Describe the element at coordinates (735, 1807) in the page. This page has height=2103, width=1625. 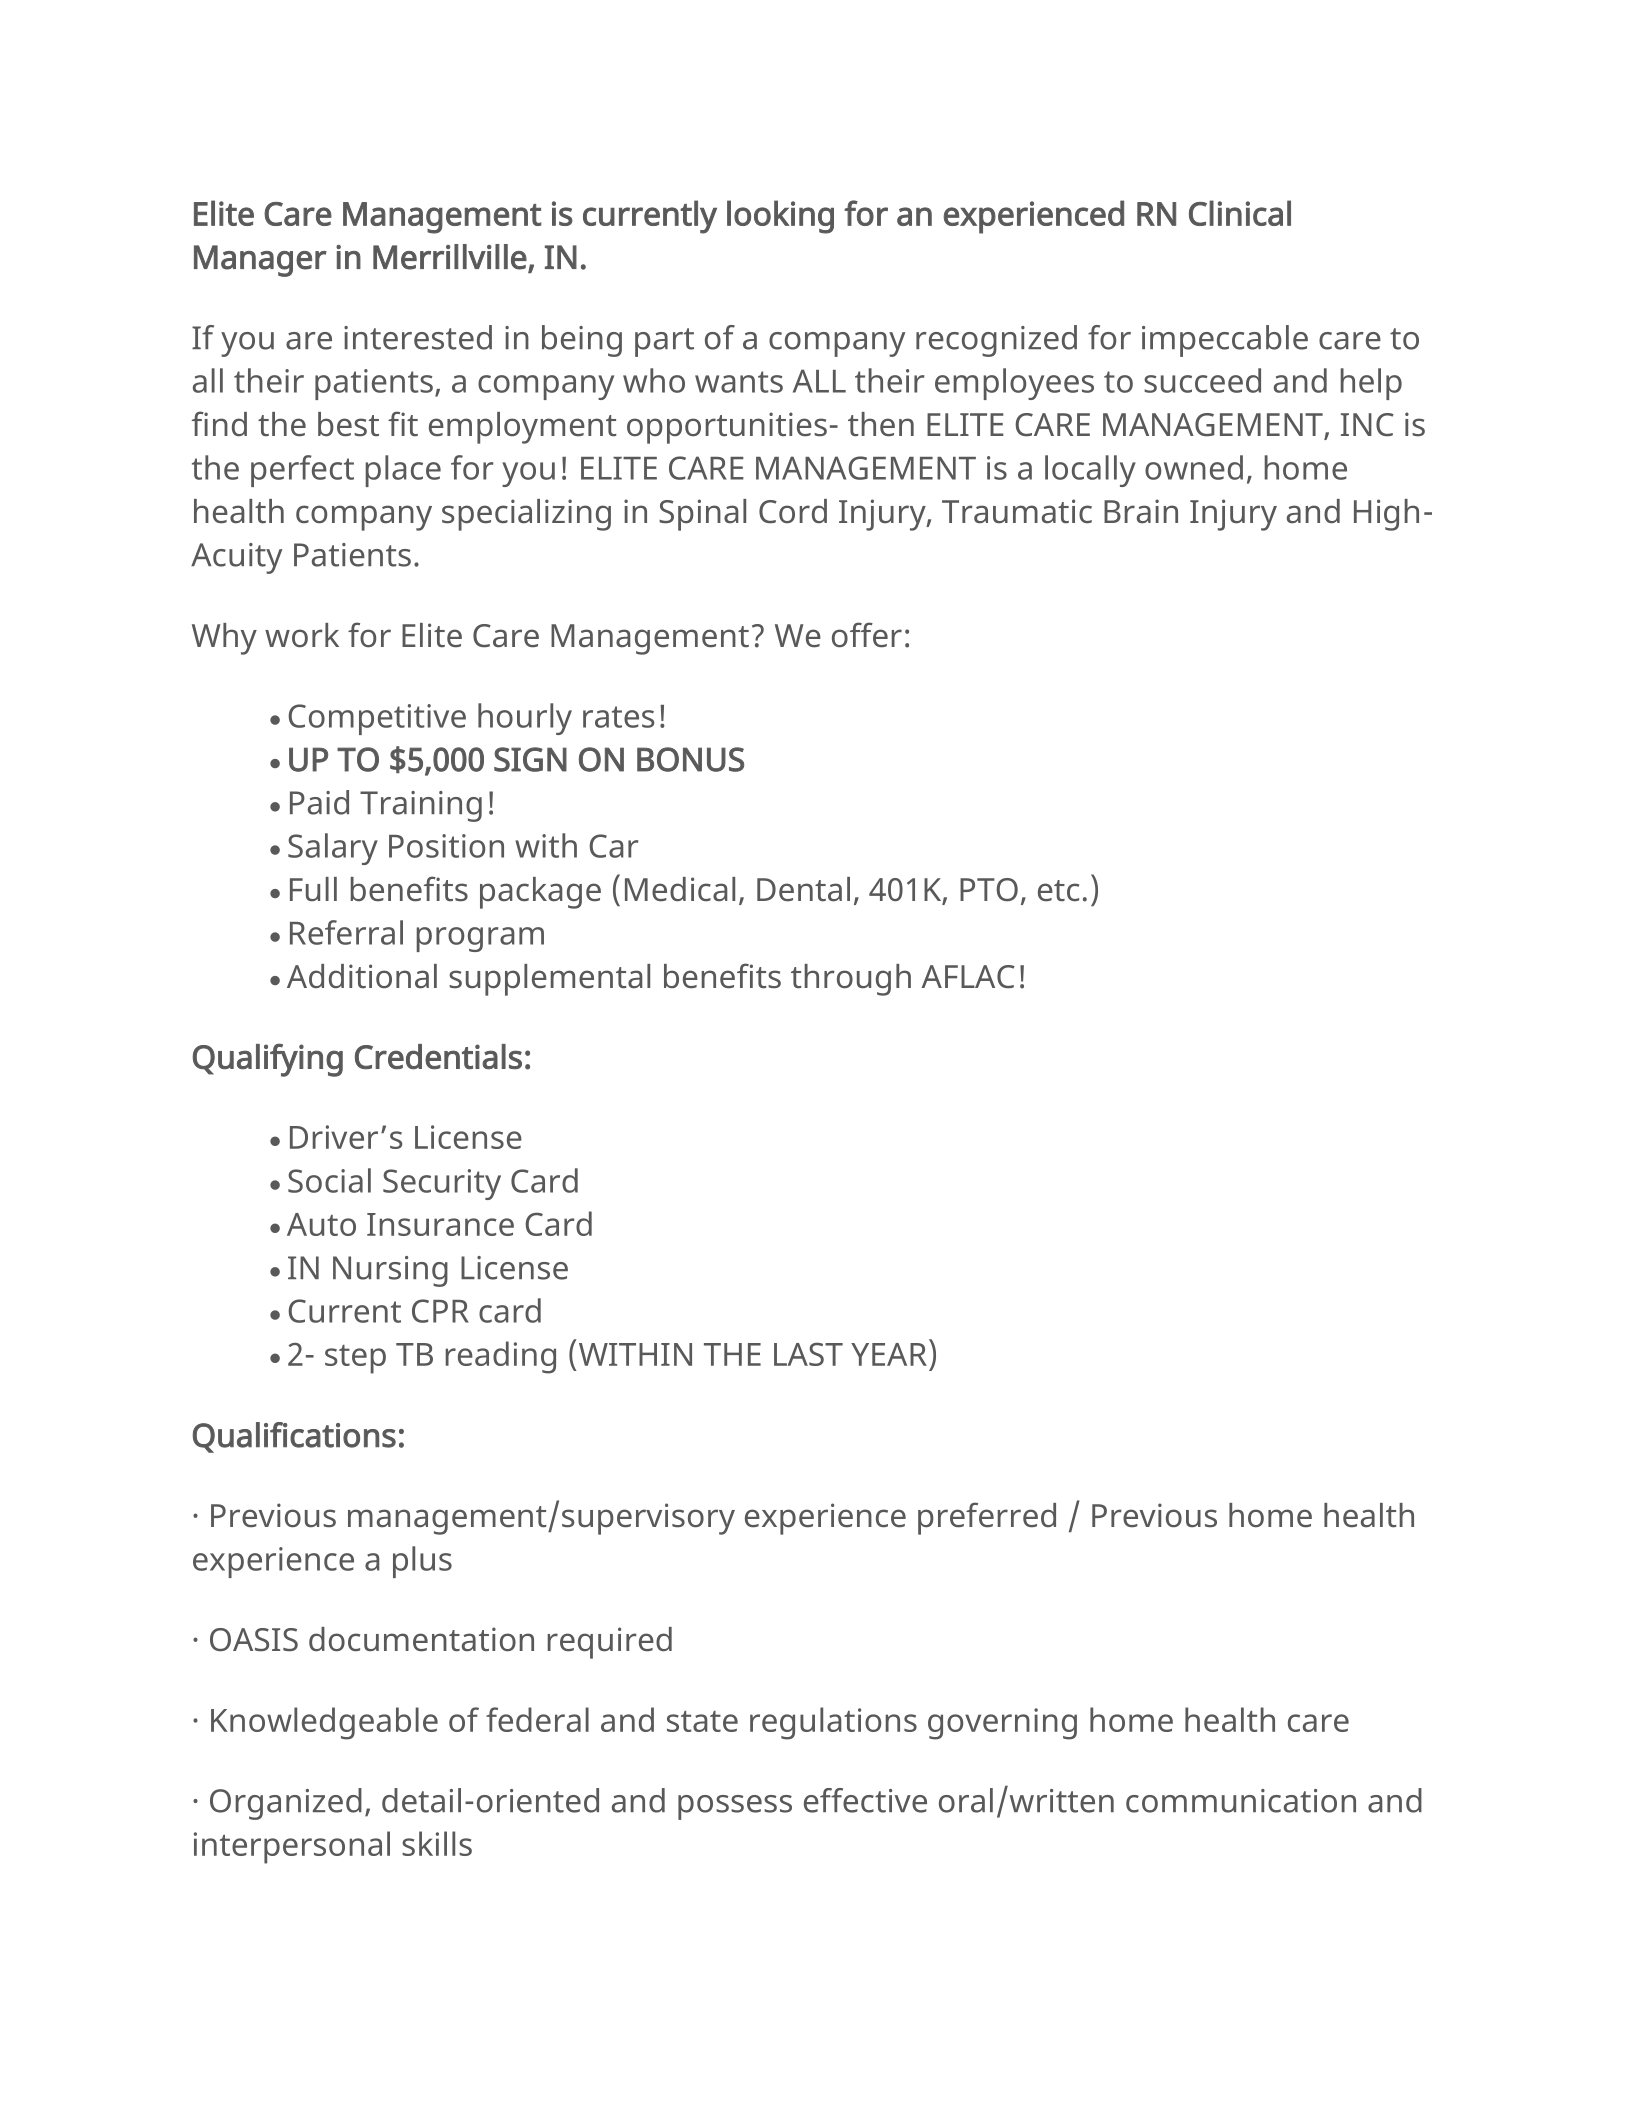
I see `possess` at that location.
